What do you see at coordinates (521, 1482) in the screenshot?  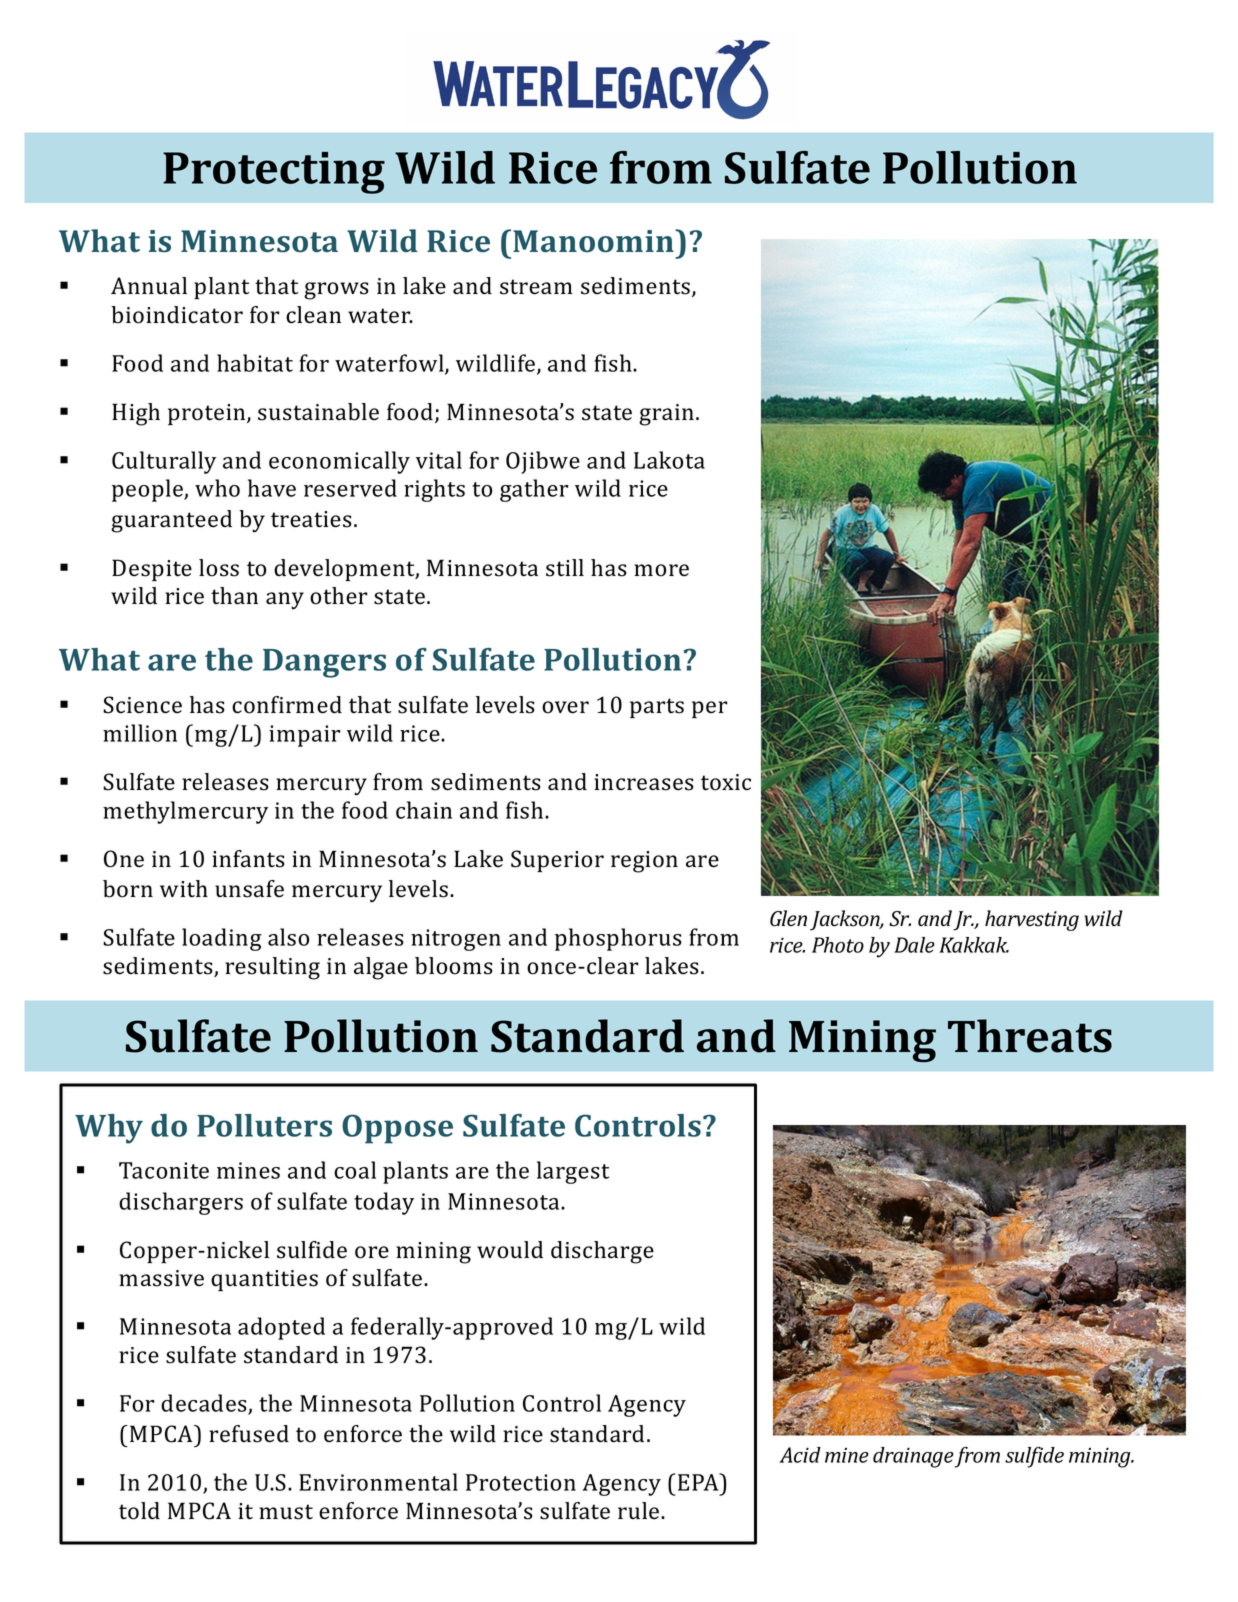 I see `Protection` at bounding box center [521, 1482].
